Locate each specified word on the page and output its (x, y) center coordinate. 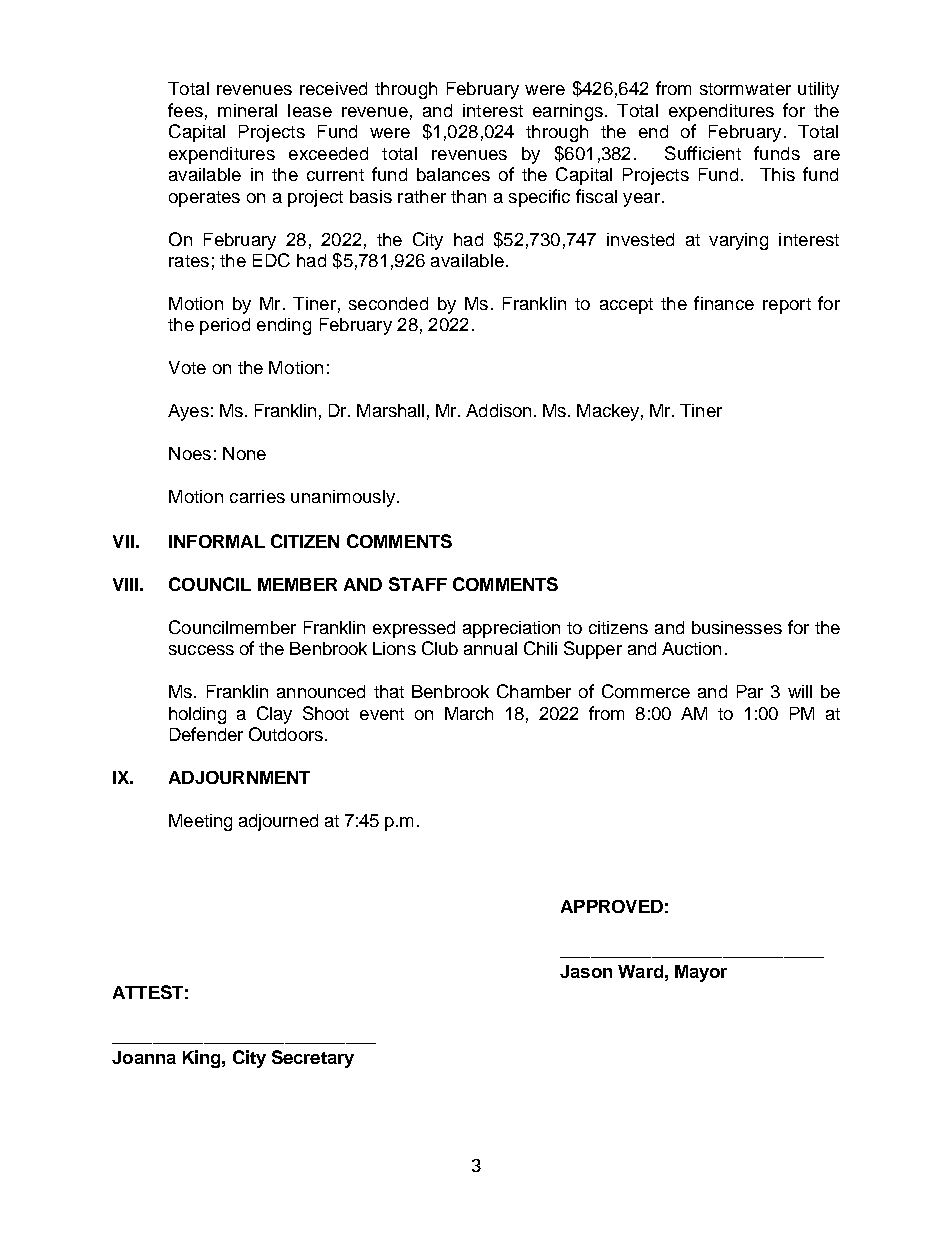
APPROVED (612, 906)
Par (750, 691)
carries (257, 496)
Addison (498, 410)
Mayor (701, 973)
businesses (737, 627)
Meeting (200, 822)
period (225, 326)
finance (724, 303)
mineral (247, 110)
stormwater (745, 89)
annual (490, 648)
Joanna (144, 1057)
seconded (388, 303)
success (201, 650)
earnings (568, 112)
